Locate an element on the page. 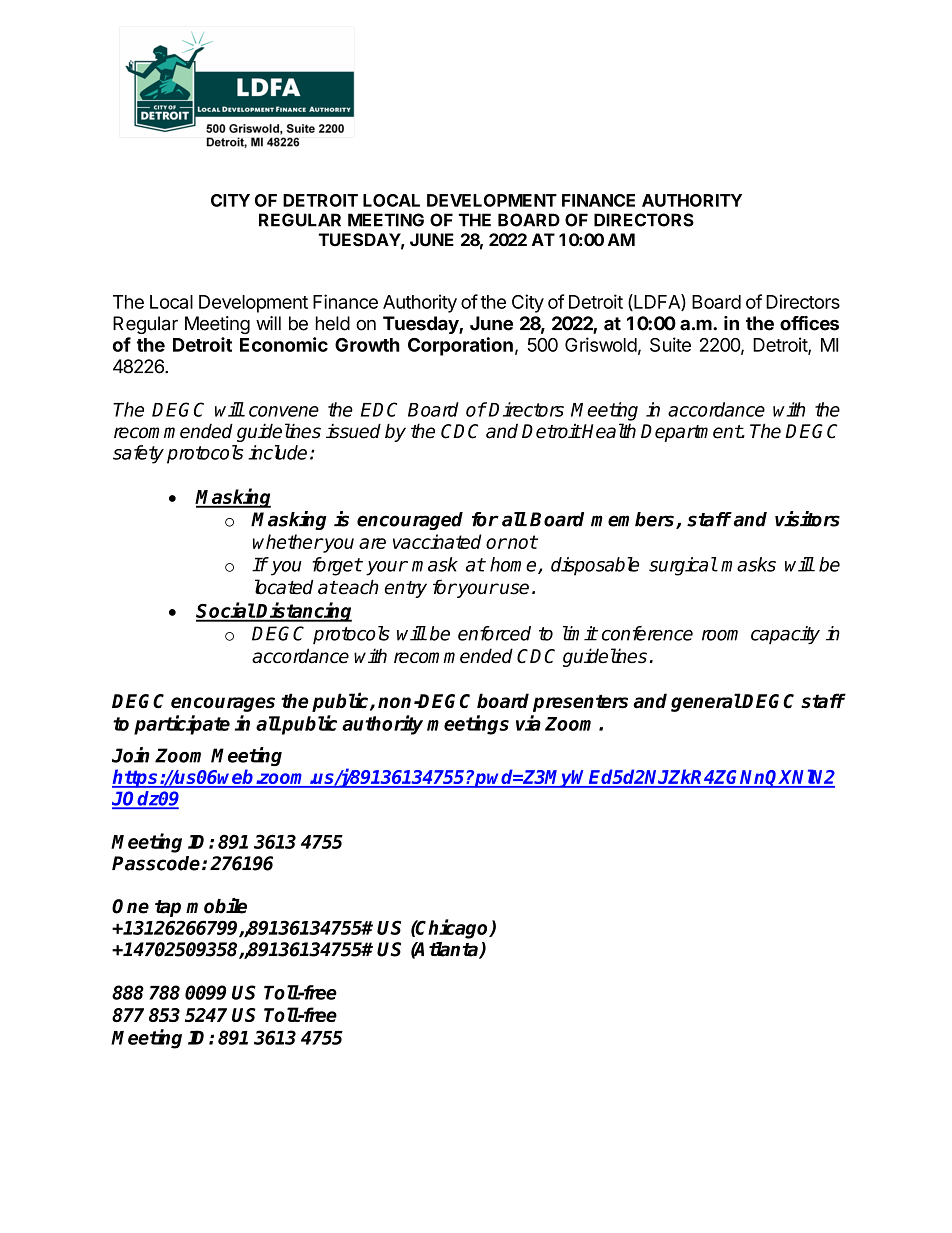 The height and width of the image is (1233, 952). Suite is located at coordinates (670, 344).
